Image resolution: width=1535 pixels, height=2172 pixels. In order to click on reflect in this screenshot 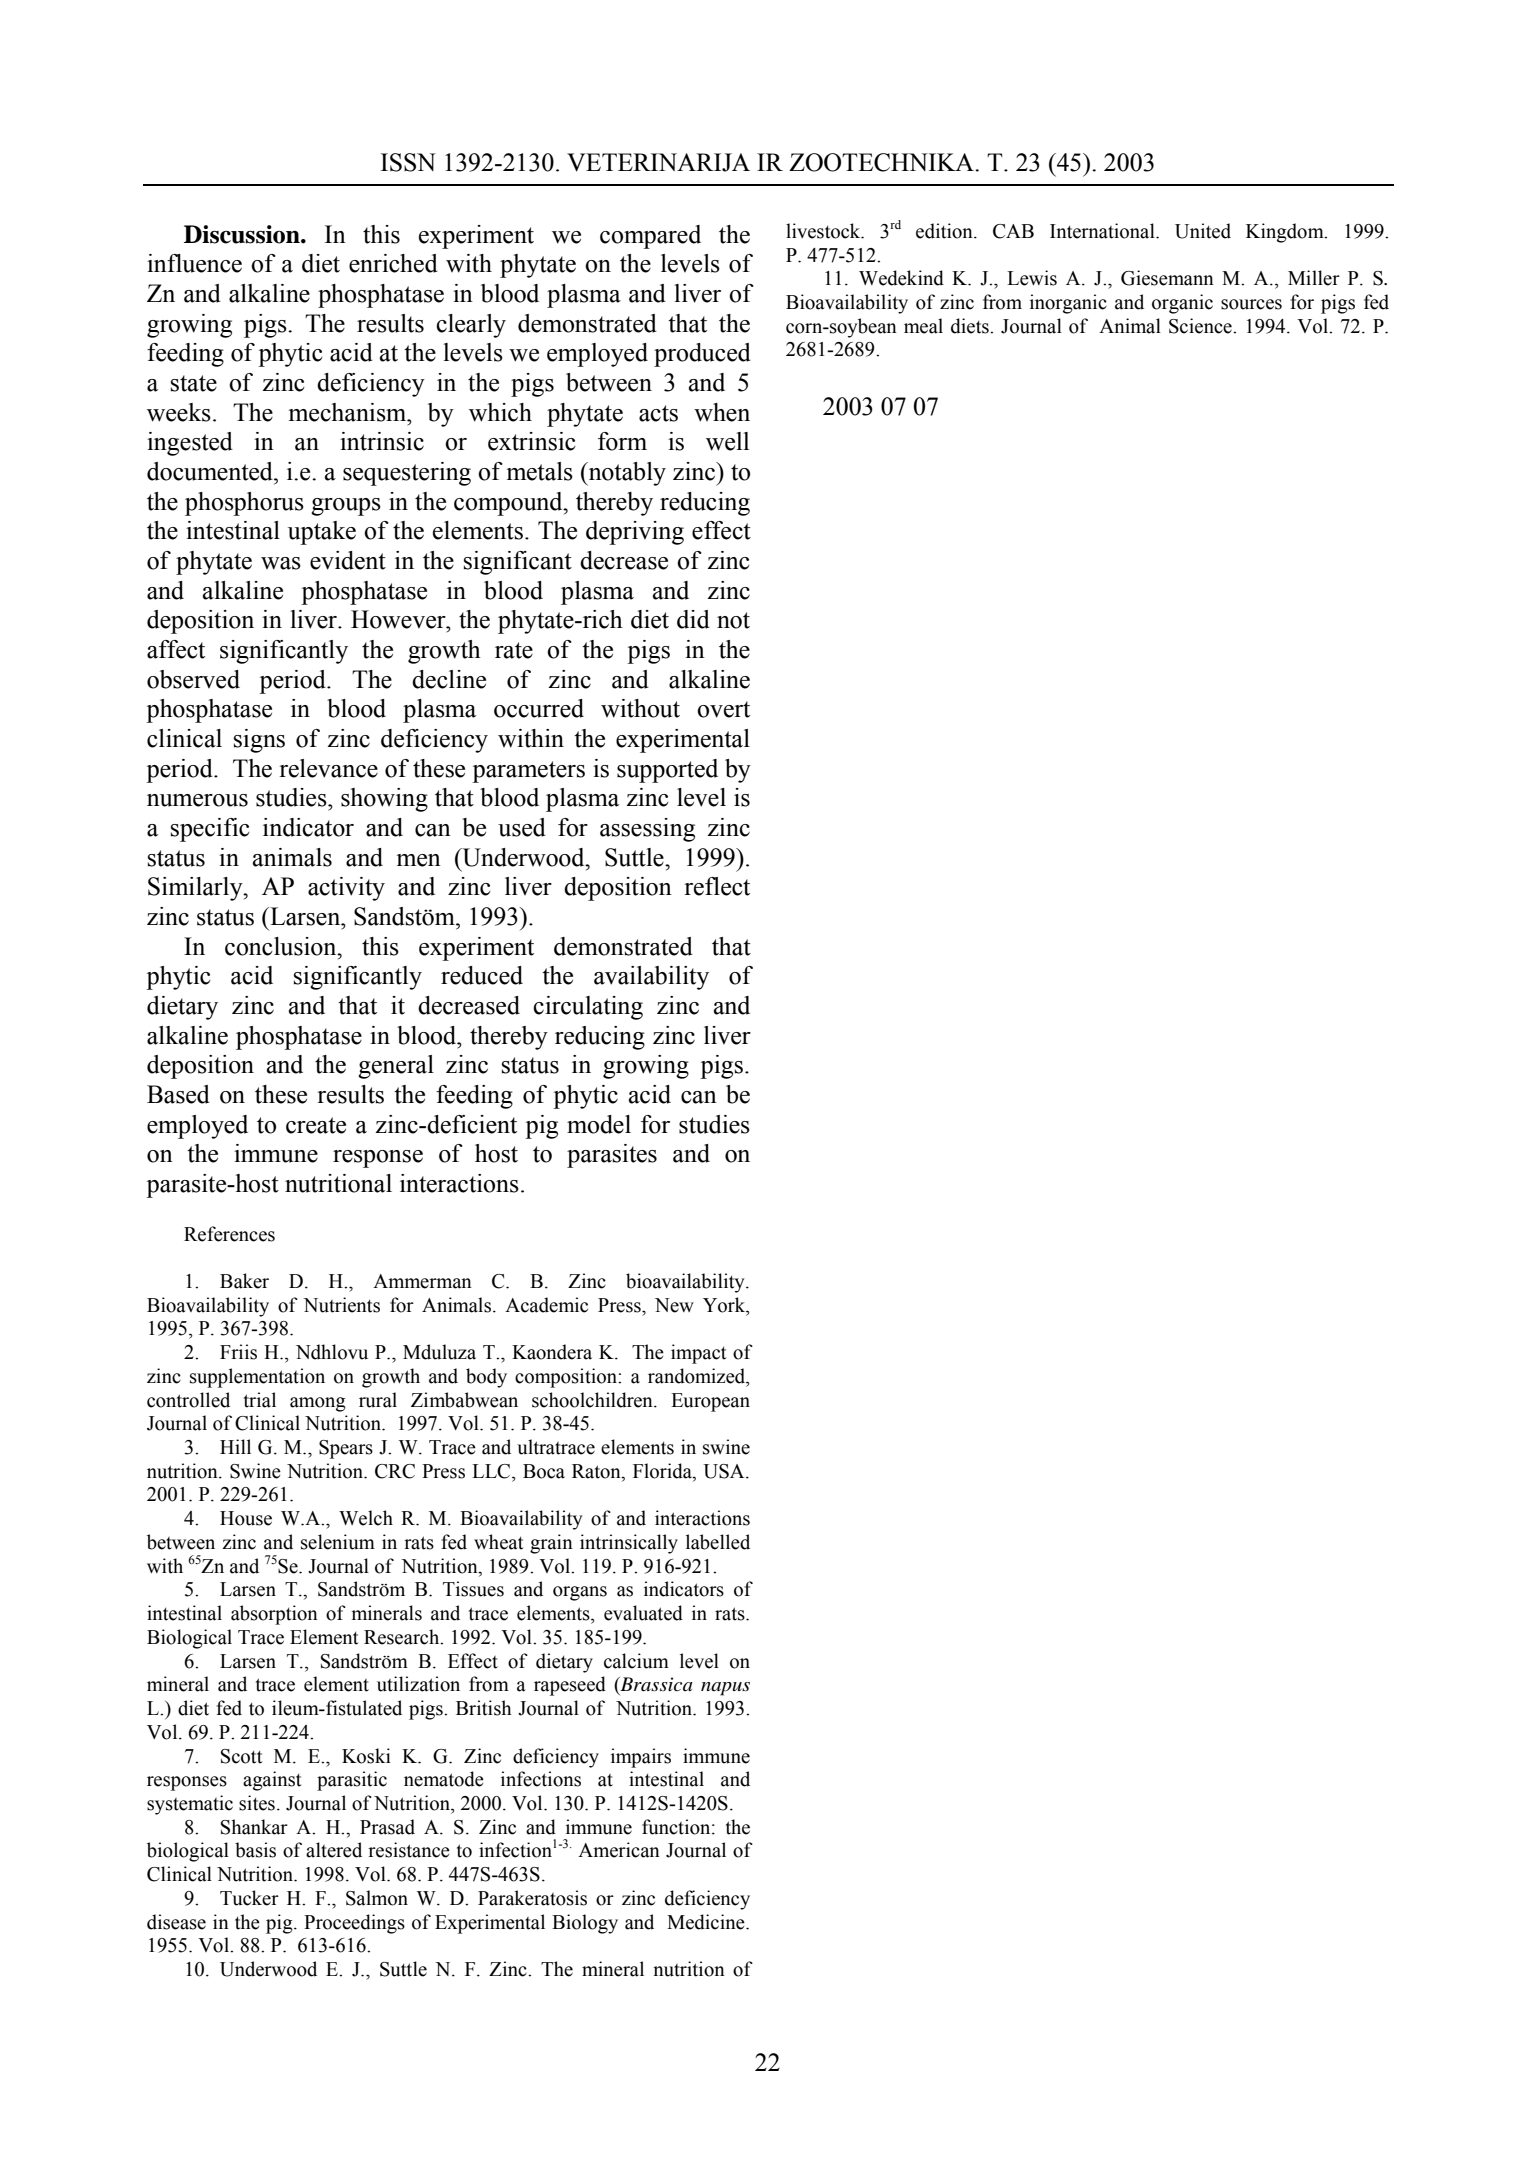, I will do `click(717, 886)`.
